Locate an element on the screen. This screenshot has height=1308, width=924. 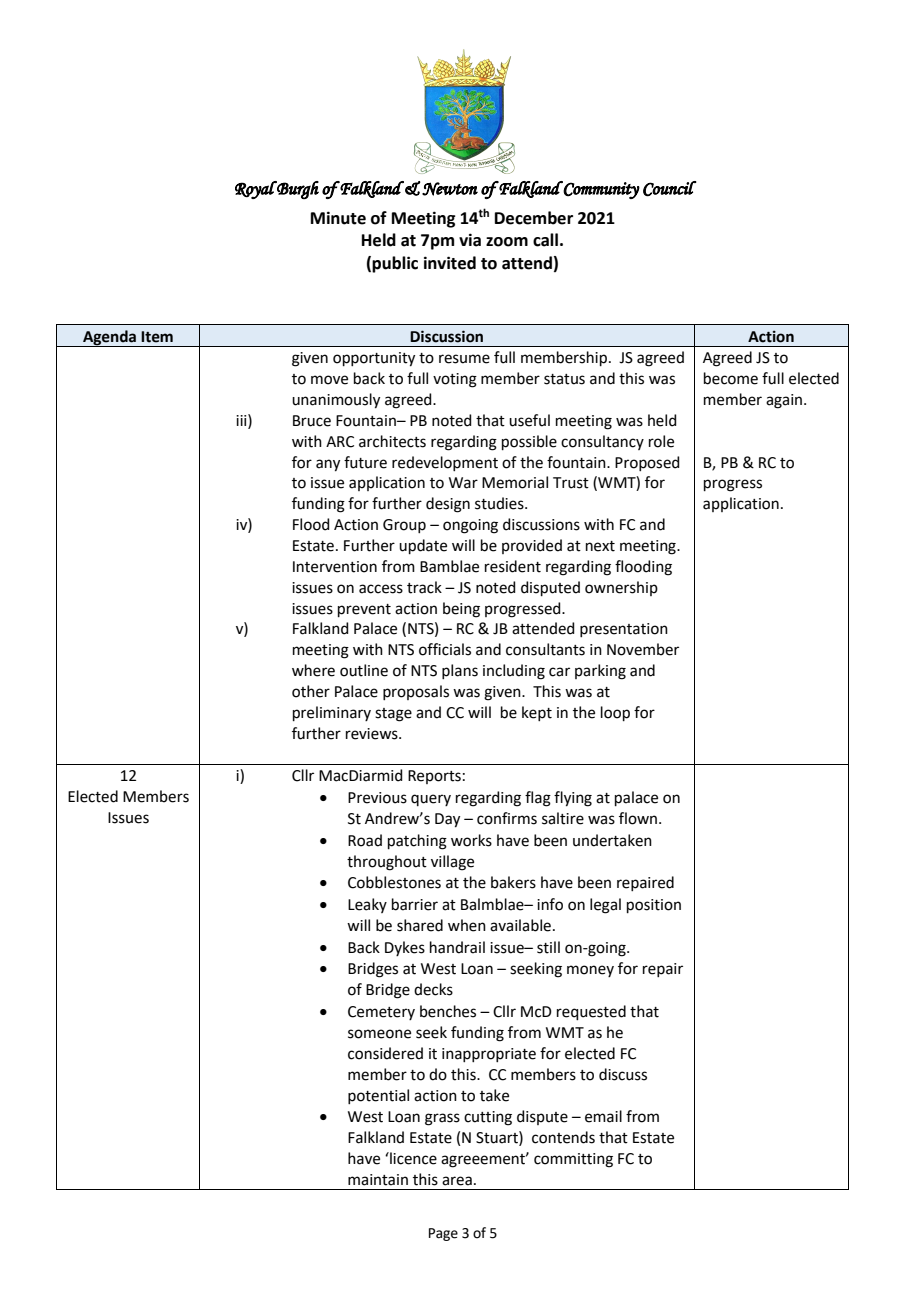
Burgh is located at coordinates (297, 190).
